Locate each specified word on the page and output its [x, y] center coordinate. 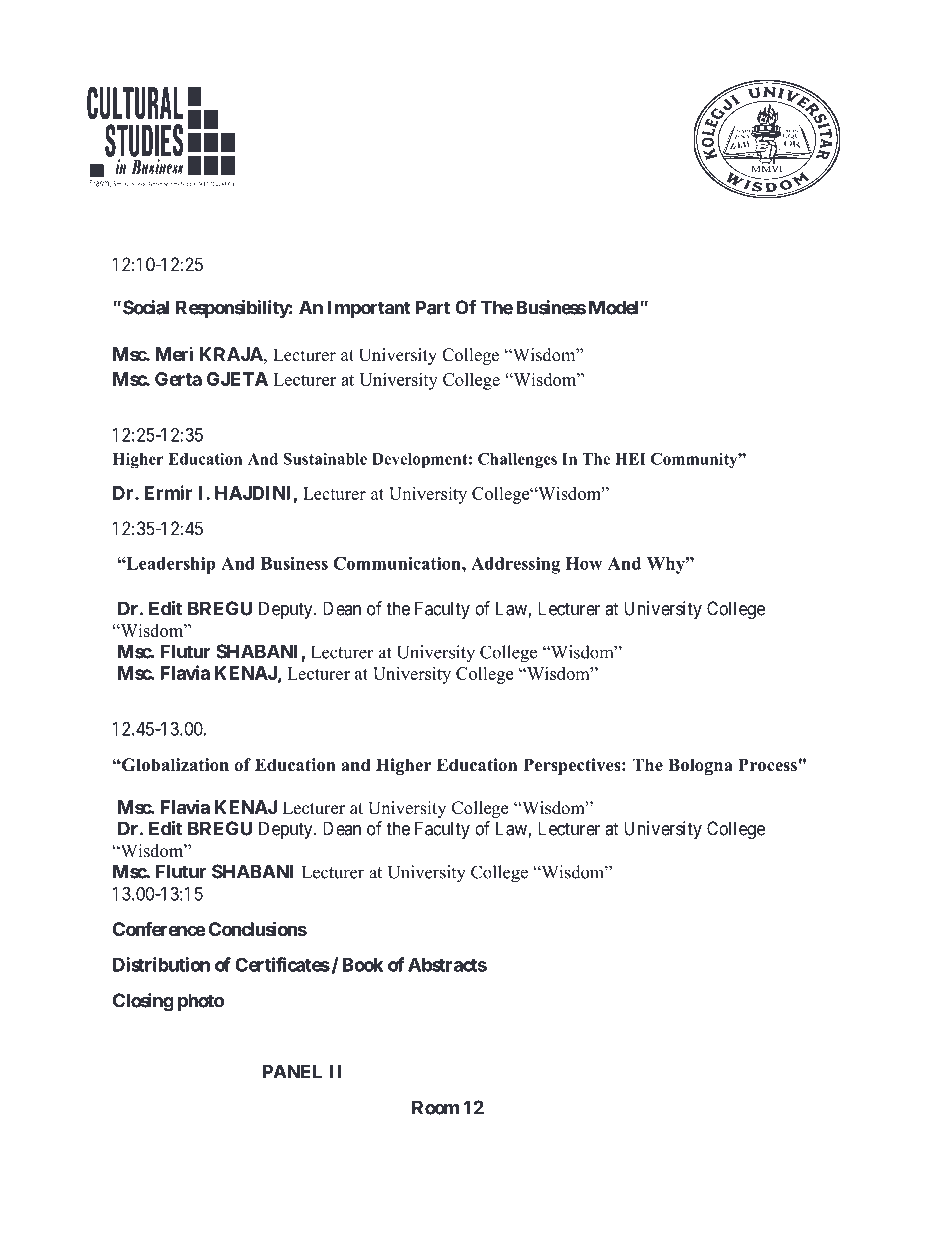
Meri [174, 354]
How [584, 563]
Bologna [700, 766]
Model [613, 307]
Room [435, 1107]
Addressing [515, 565]
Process [767, 765]
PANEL [292, 1071]
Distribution [161, 964]
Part [433, 307]
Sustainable [325, 459]
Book [363, 965]
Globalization [174, 765]
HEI [630, 459]
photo [201, 1002]
